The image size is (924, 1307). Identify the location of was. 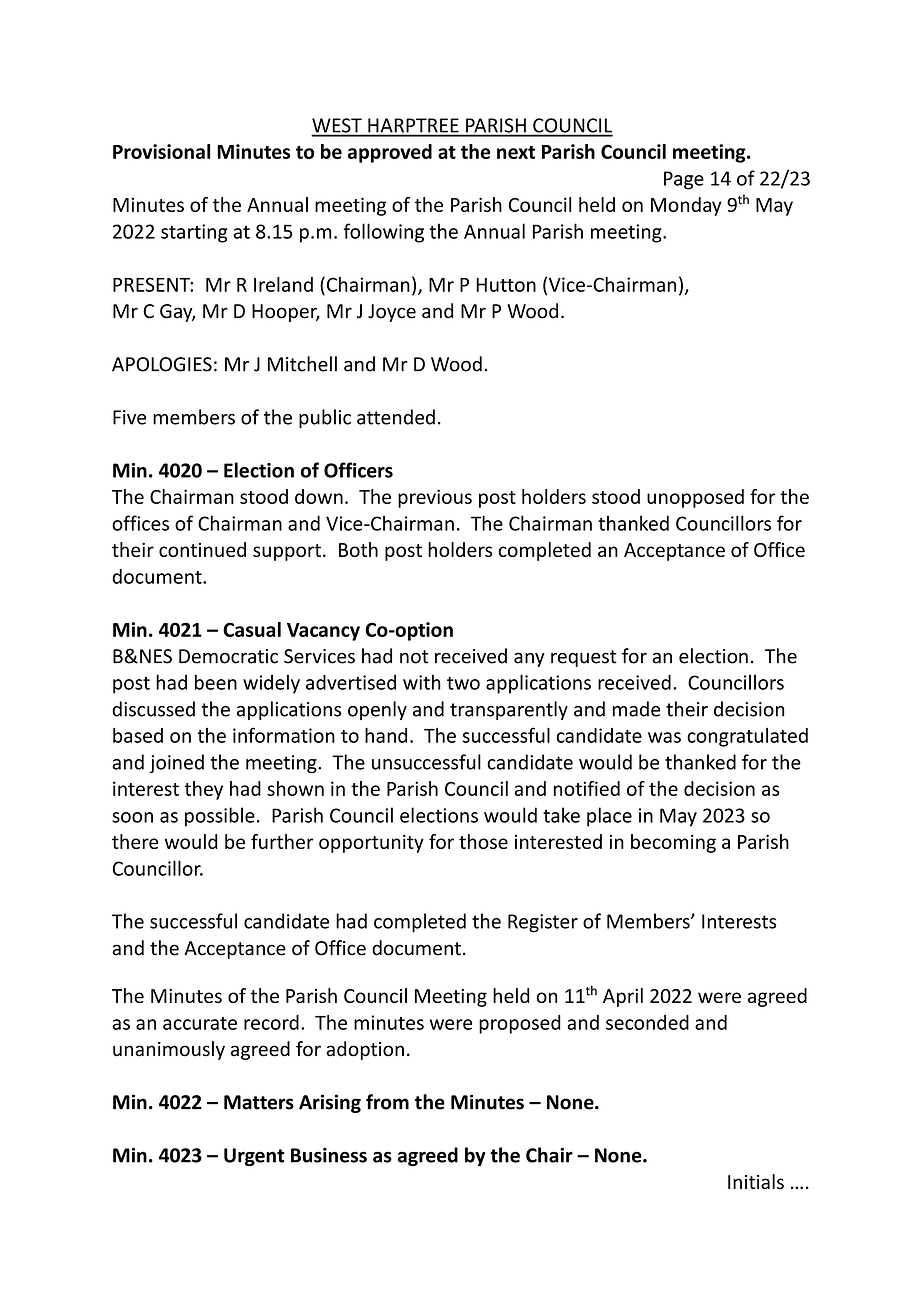
(664, 737).
